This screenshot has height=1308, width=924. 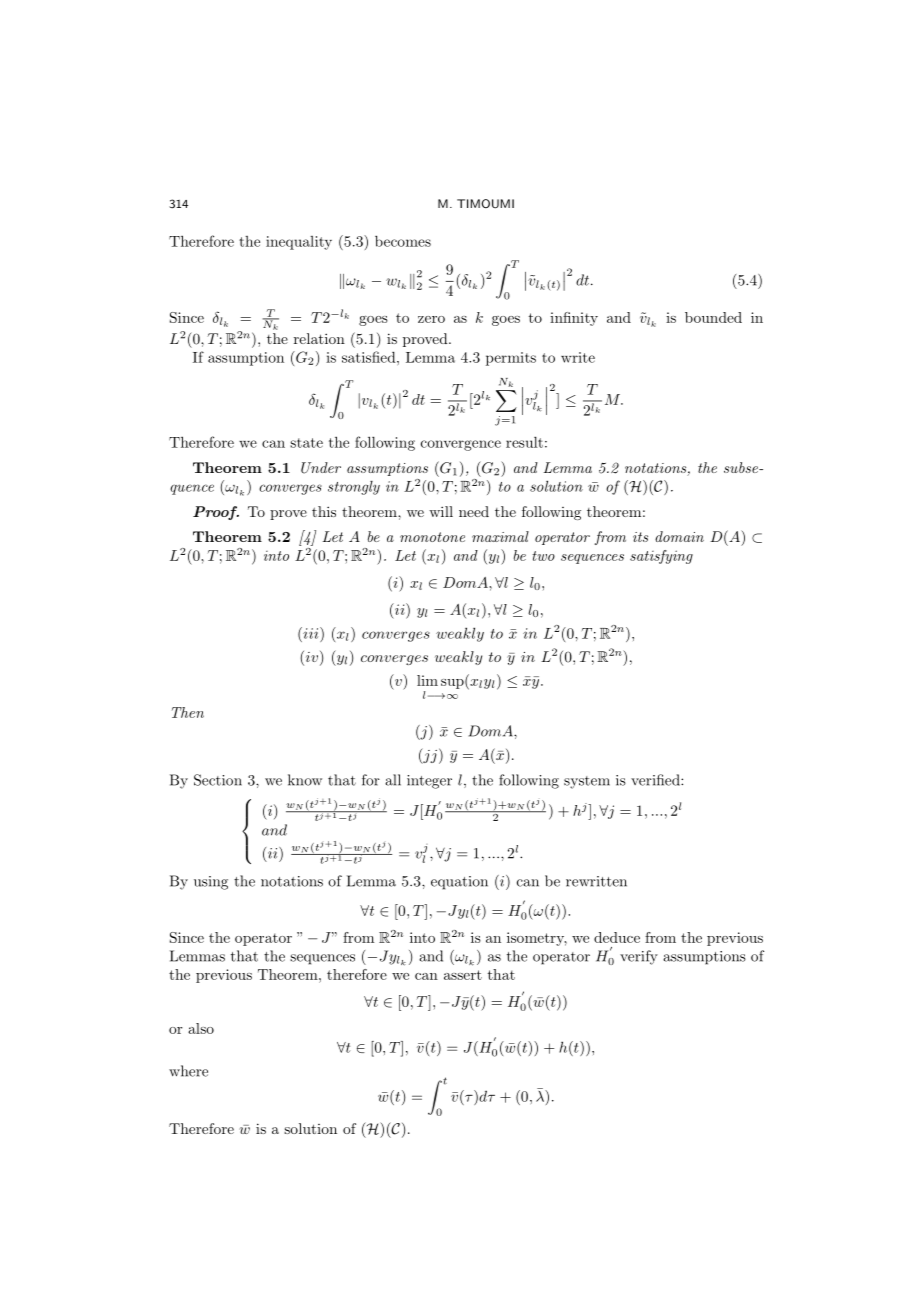 I want to click on two, so click(x=543, y=556).
